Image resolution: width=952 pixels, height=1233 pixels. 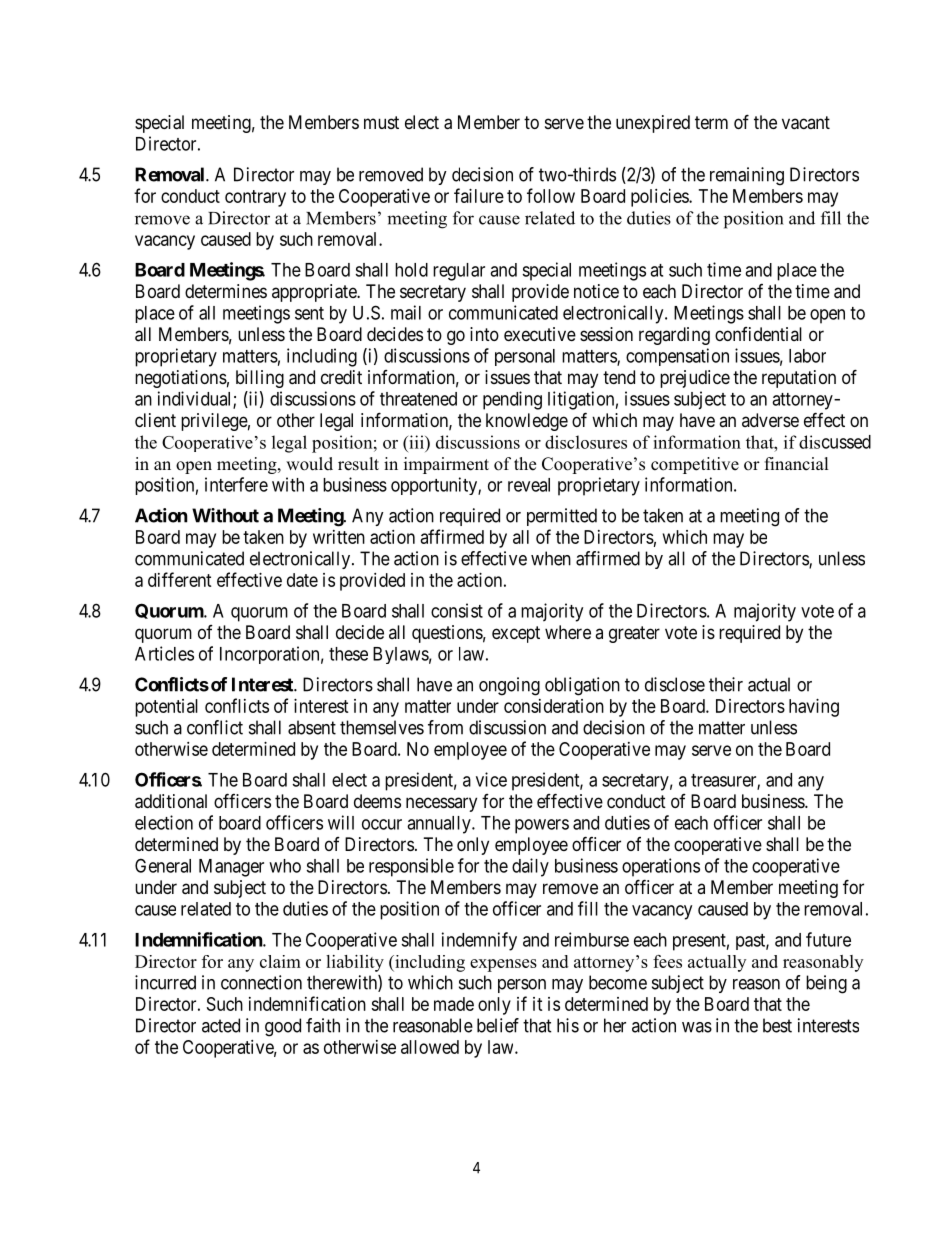 I want to click on reputation, so click(x=799, y=379).
